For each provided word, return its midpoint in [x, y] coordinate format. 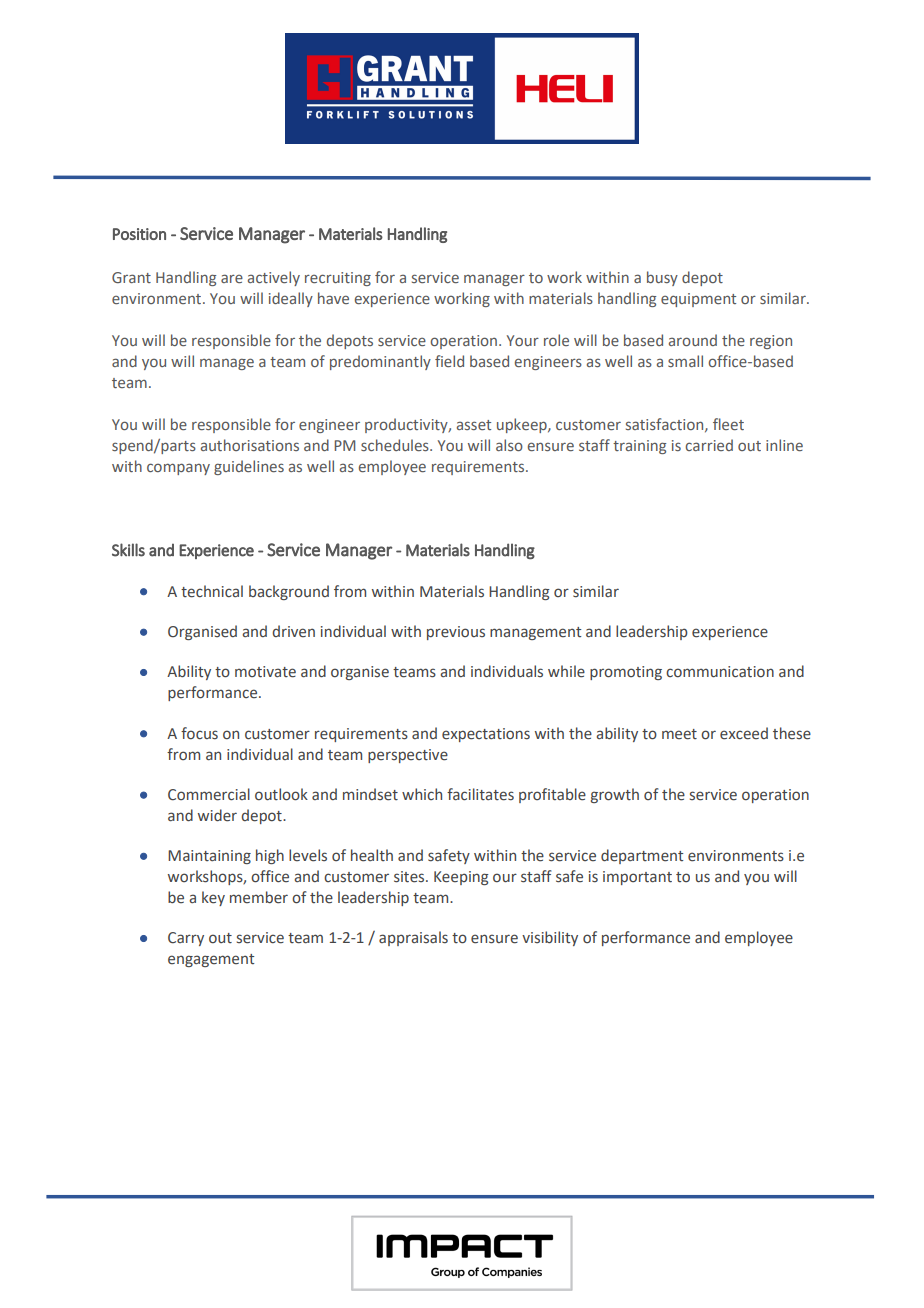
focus [199, 733]
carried [709, 445]
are [232, 278]
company [178, 469]
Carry [186, 939]
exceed [744, 733]
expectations [486, 735]
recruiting [338, 279]
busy [662, 278]
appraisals [413, 938]
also [509, 445]
